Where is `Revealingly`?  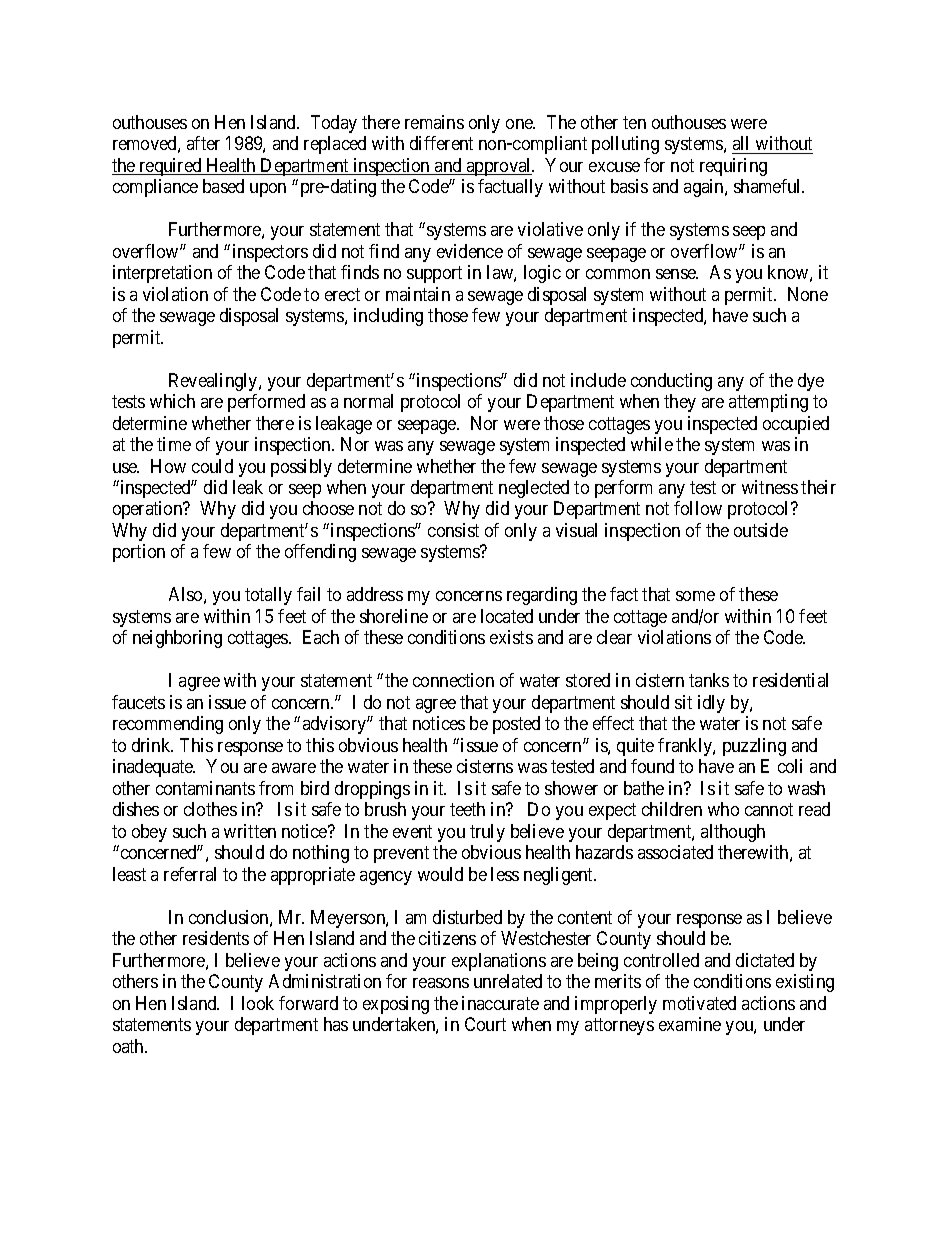
Revealingly is located at coordinates (214, 382).
